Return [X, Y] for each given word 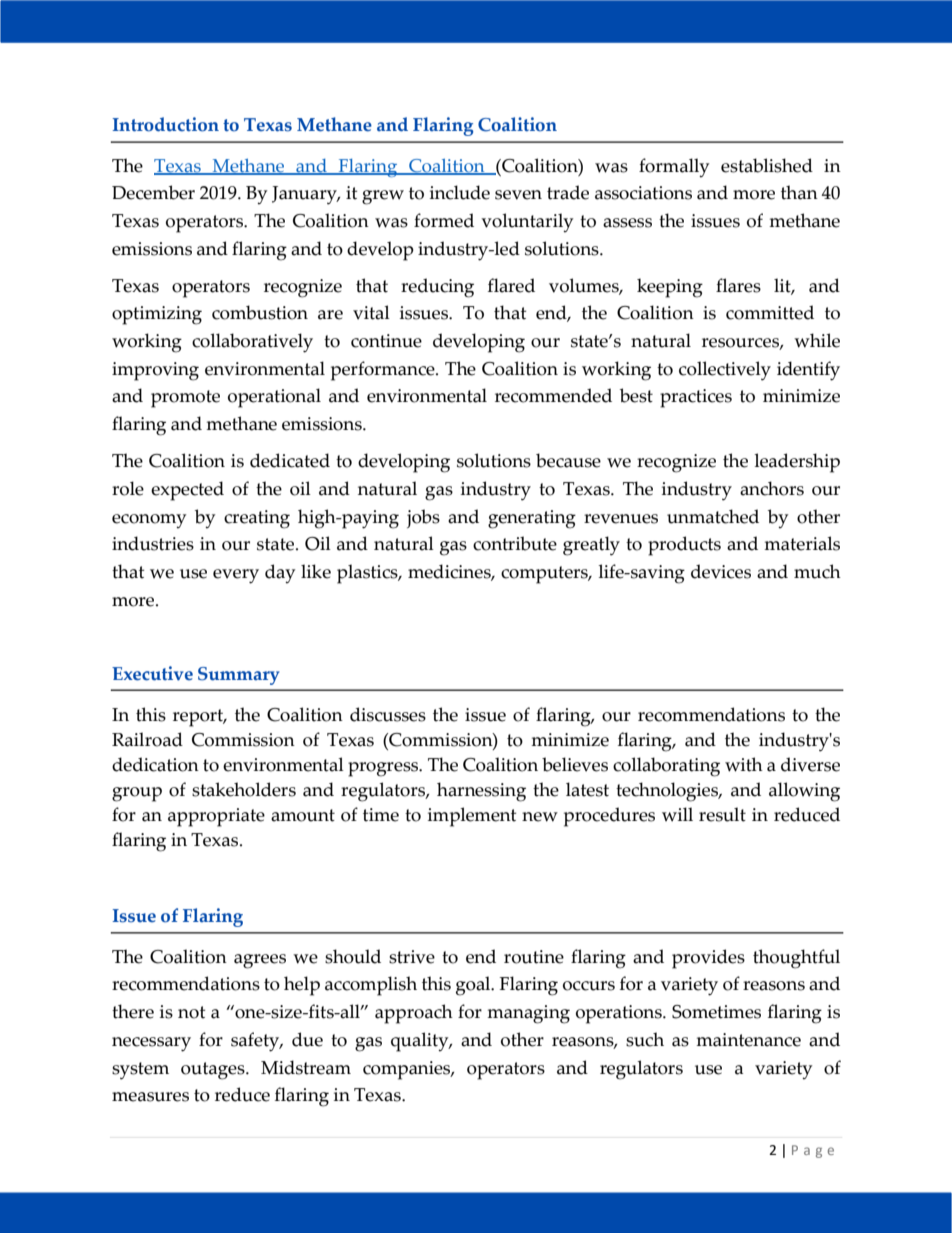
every [236, 576]
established [767, 165]
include [460, 192]
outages [214, 1071]
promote [185, 399]
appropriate [216, 817]
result [722, 814]
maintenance [748, 1040]
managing [528, 1014]
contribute [515, 543]
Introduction [165, 124]
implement [472, 817]
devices [721, 571]
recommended [553, 395]
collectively [725, 371]
